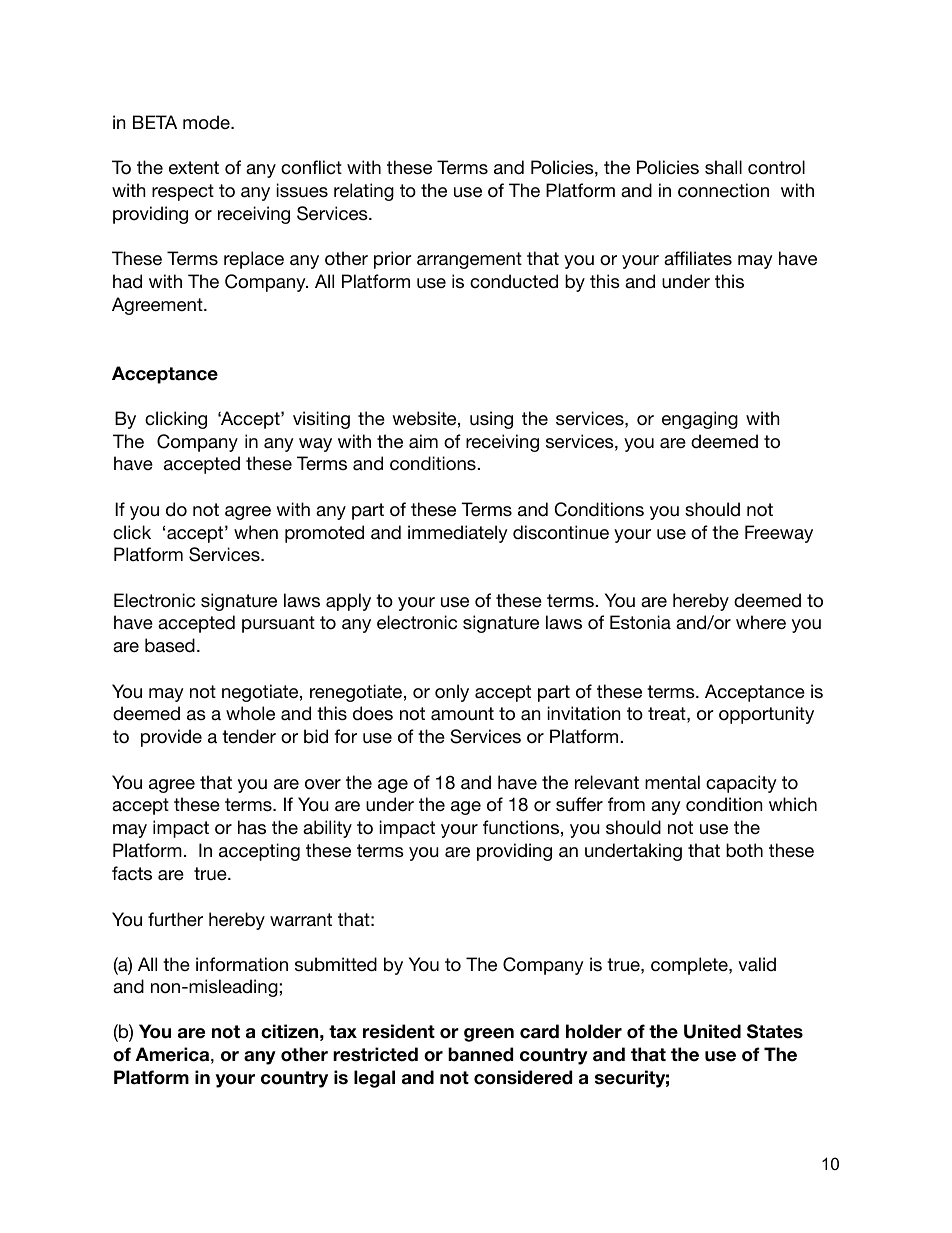 Image resolution: width=952 pixels, height=1233 pixels. Describe the element at coordinates (712, 1031) in the screenshot. I see `United` at that location.
